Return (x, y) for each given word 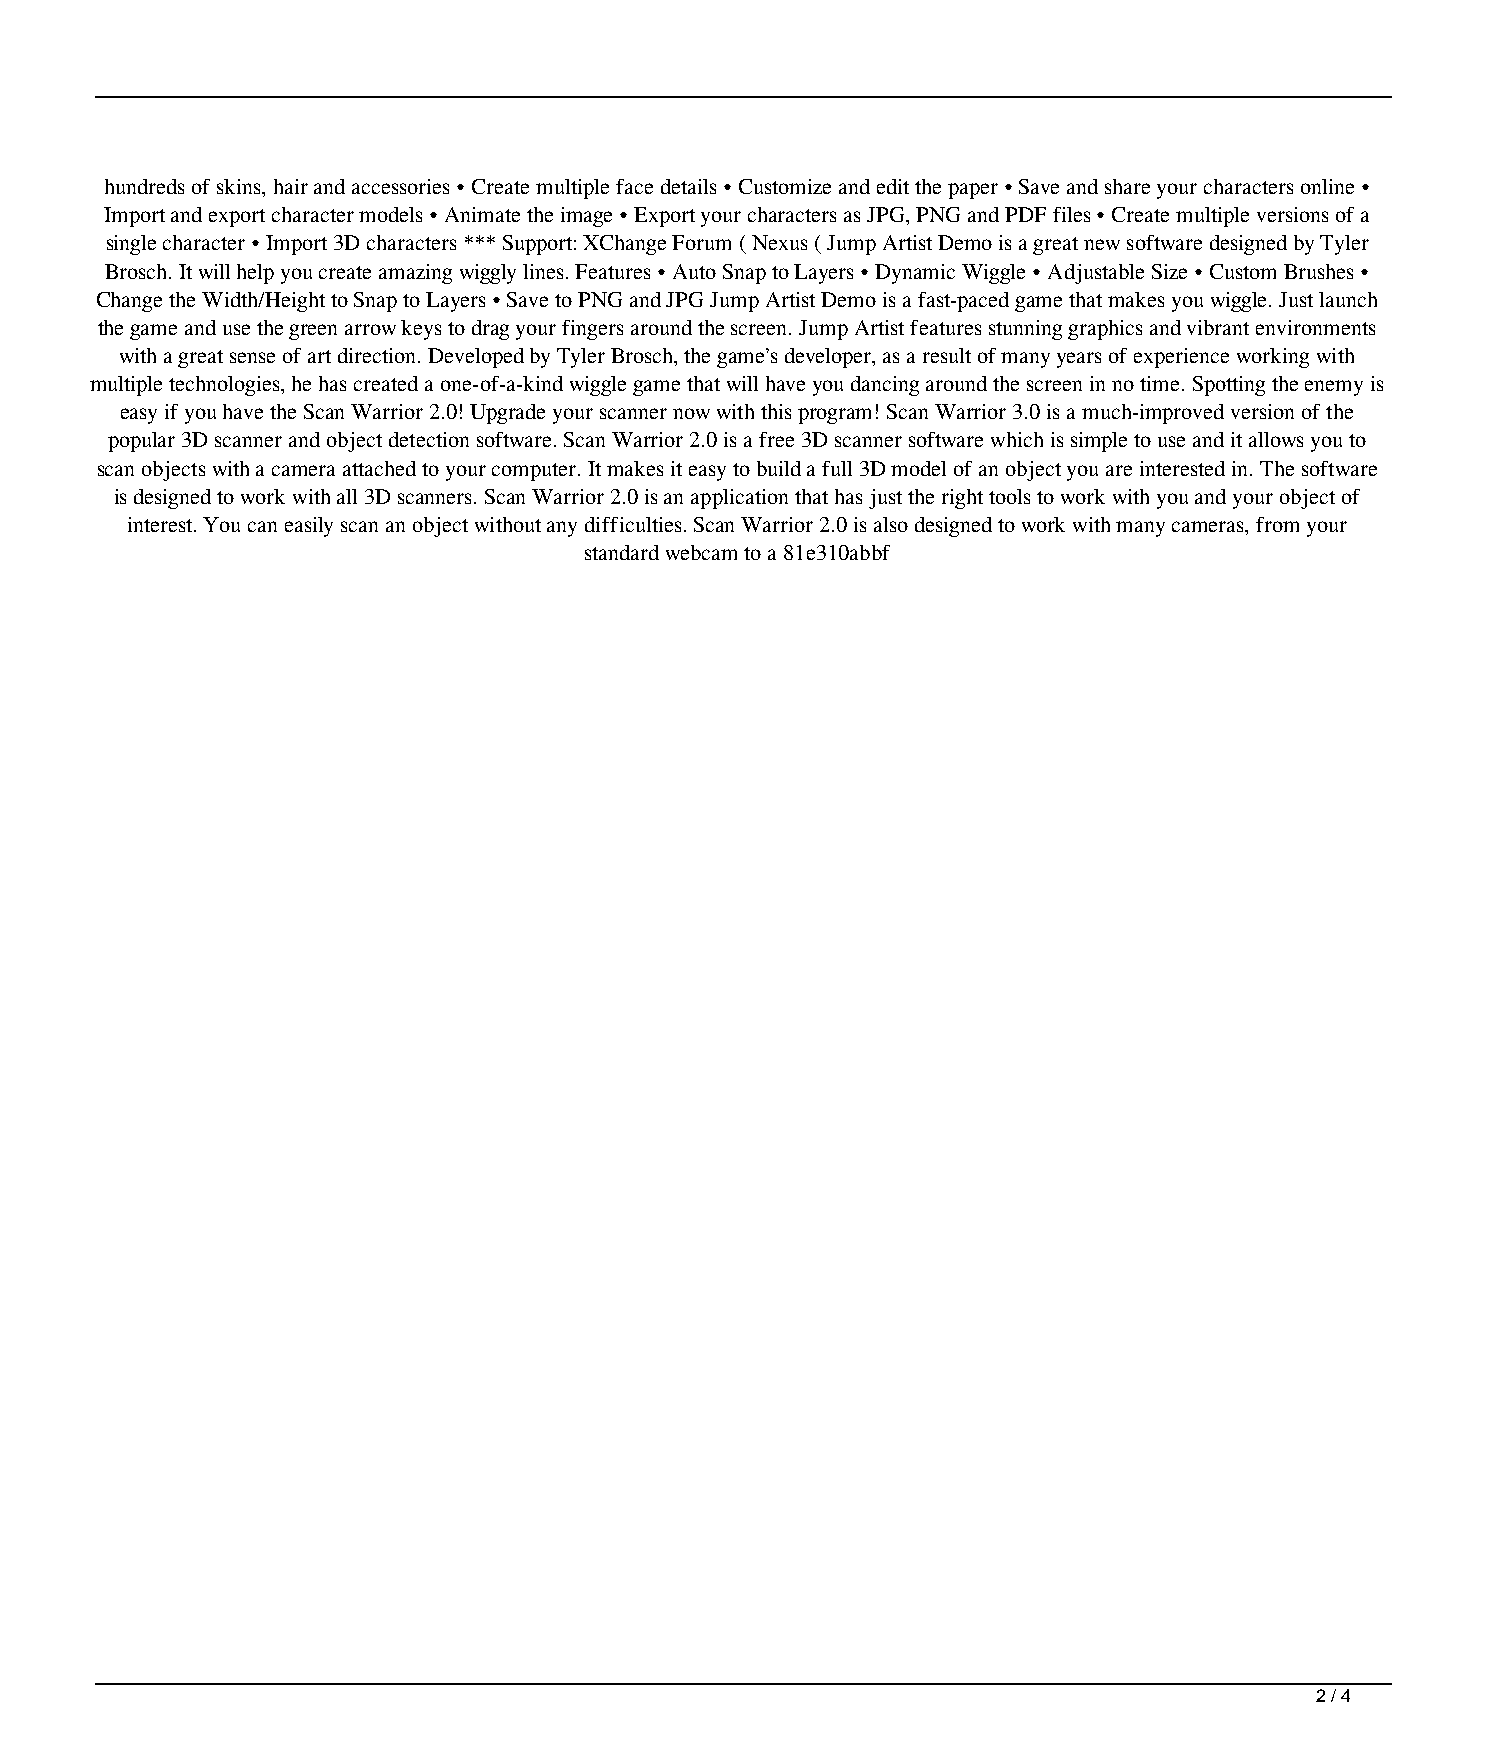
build (779, 468)
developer (829, 358)
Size (1169, 271)
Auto (694, 271)
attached (379, 468)
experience (1181, 358)
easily (309, 527)
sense (252, 357)
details (688, 186)
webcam (701, 552)
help (255, 274)
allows (1276, 439)
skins (240, 188)
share (1127, 186)
